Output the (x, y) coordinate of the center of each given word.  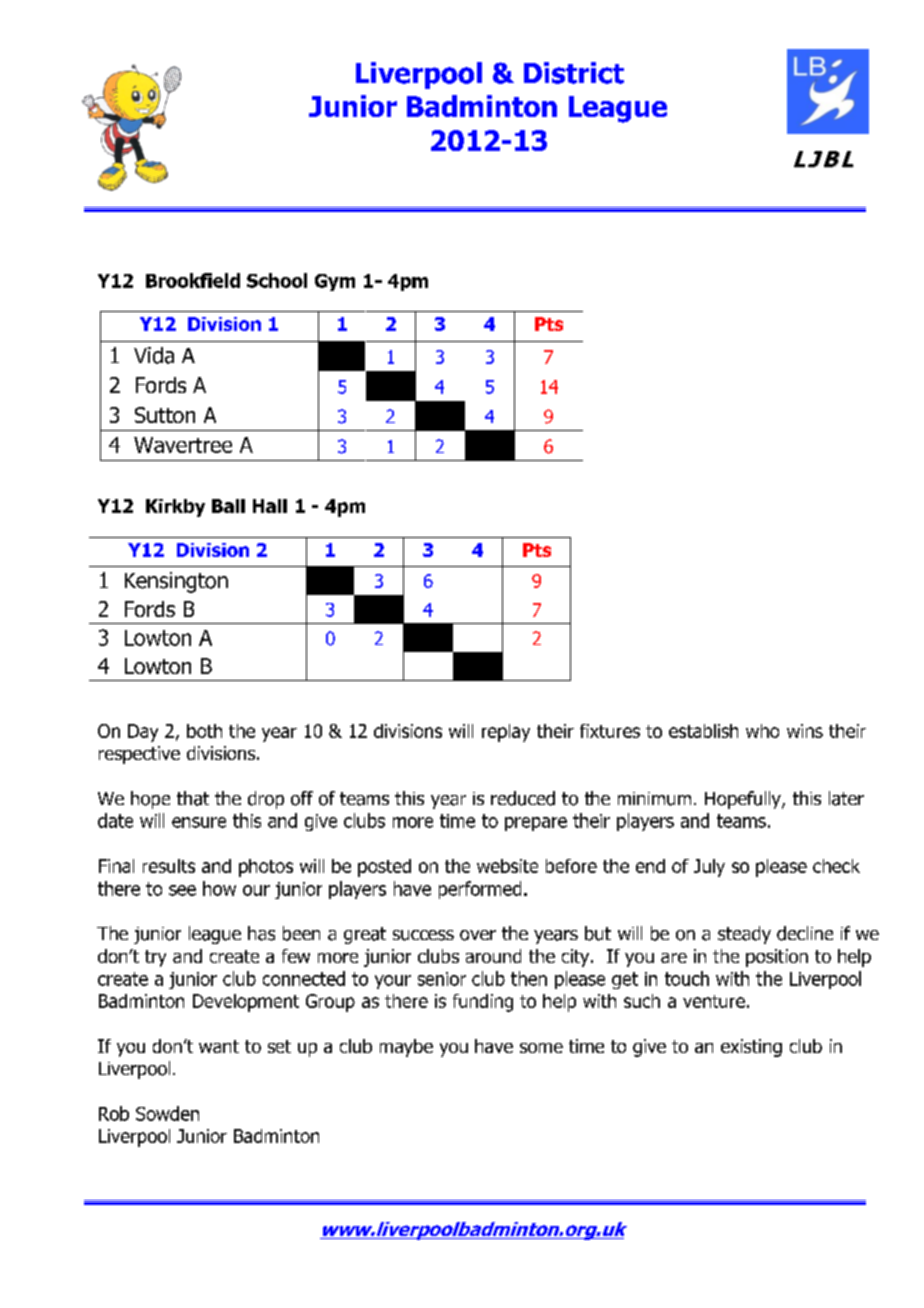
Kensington (176, 582)
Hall (270, 506)
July (709, 868)
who (762, 731)
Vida (154, 355)
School (277, 280)
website (507, 866)
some (541, 1048)
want (219, 1046)
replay (506, 733)
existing (751, 1048)
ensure (199, 822)
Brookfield (193, 280)
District (574, 73)
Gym (335, 282)
